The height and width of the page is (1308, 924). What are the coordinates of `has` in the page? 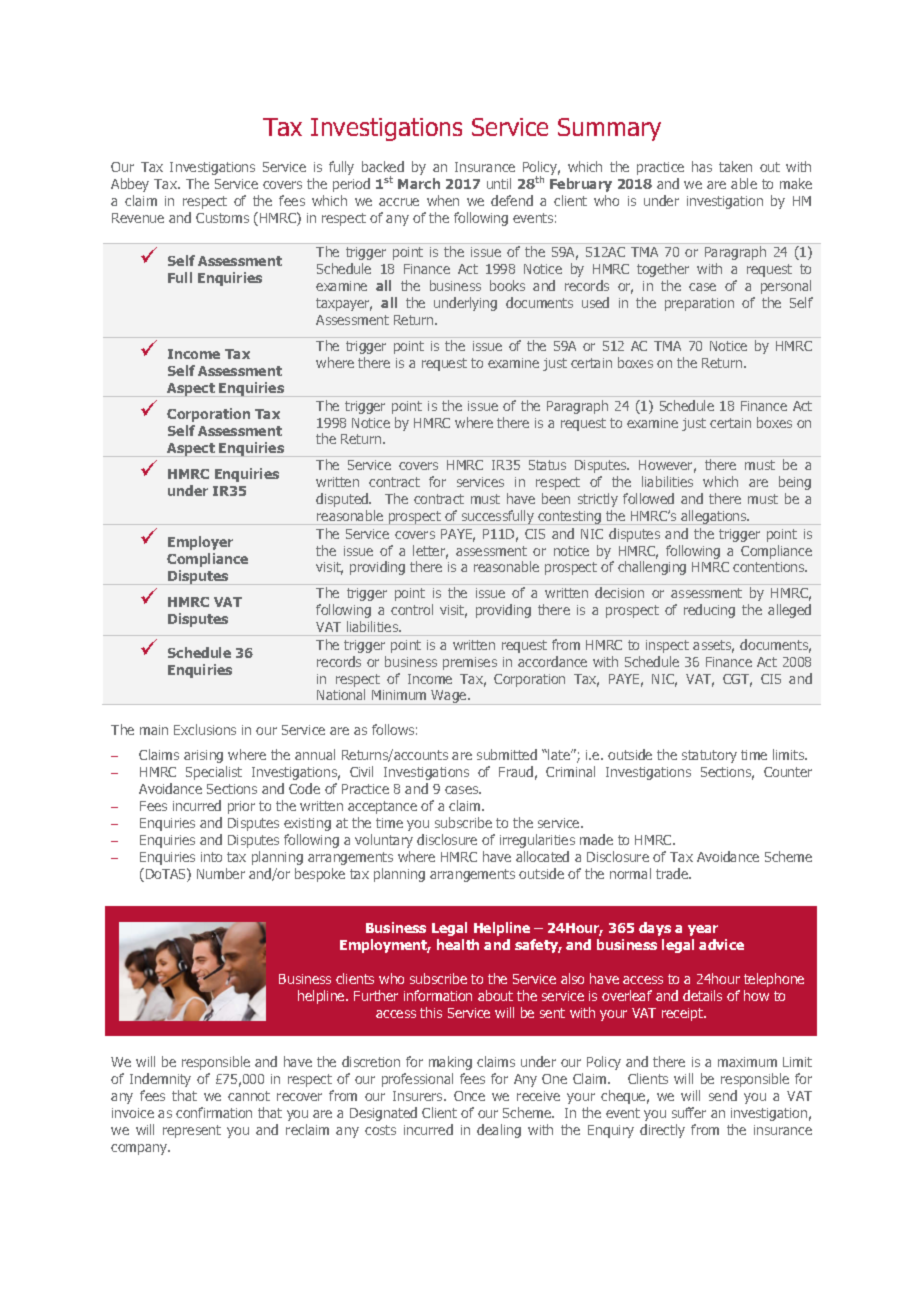 It's located at (702, 166).
